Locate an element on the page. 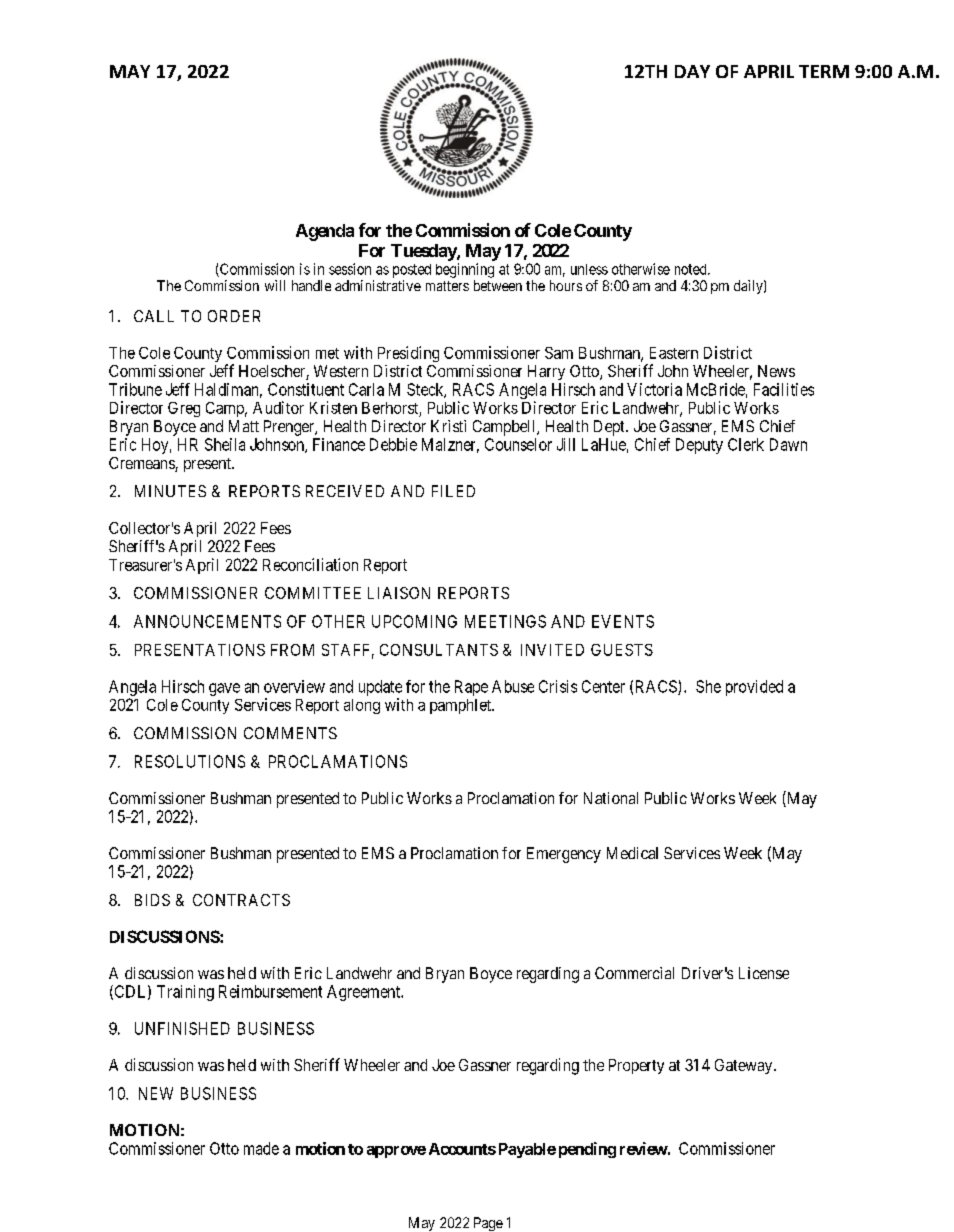 This page has height=1232, width=954. Medical is located at coordinates (632, 853).
